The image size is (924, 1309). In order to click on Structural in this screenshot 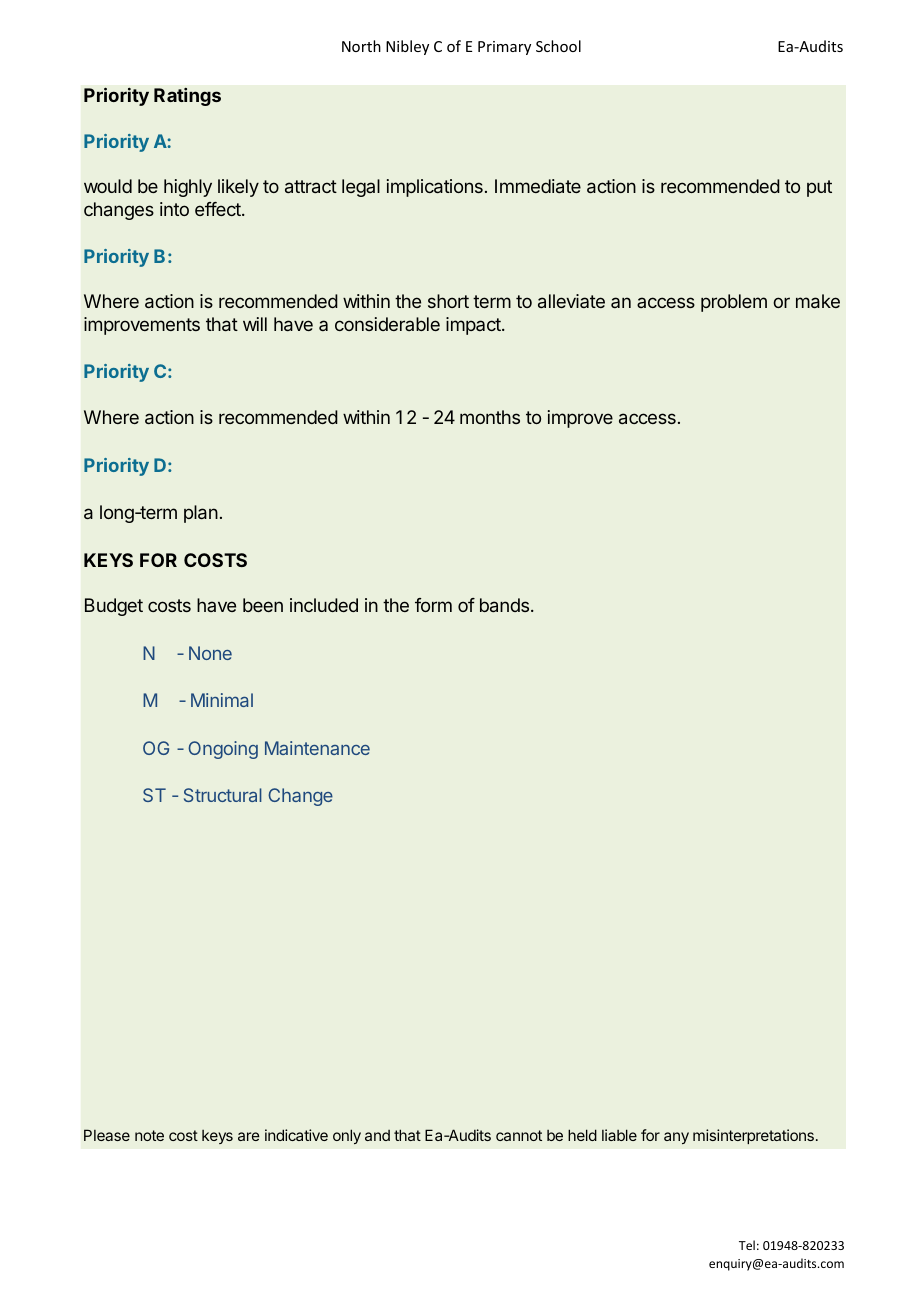, I will do `click(223, 795)`.
